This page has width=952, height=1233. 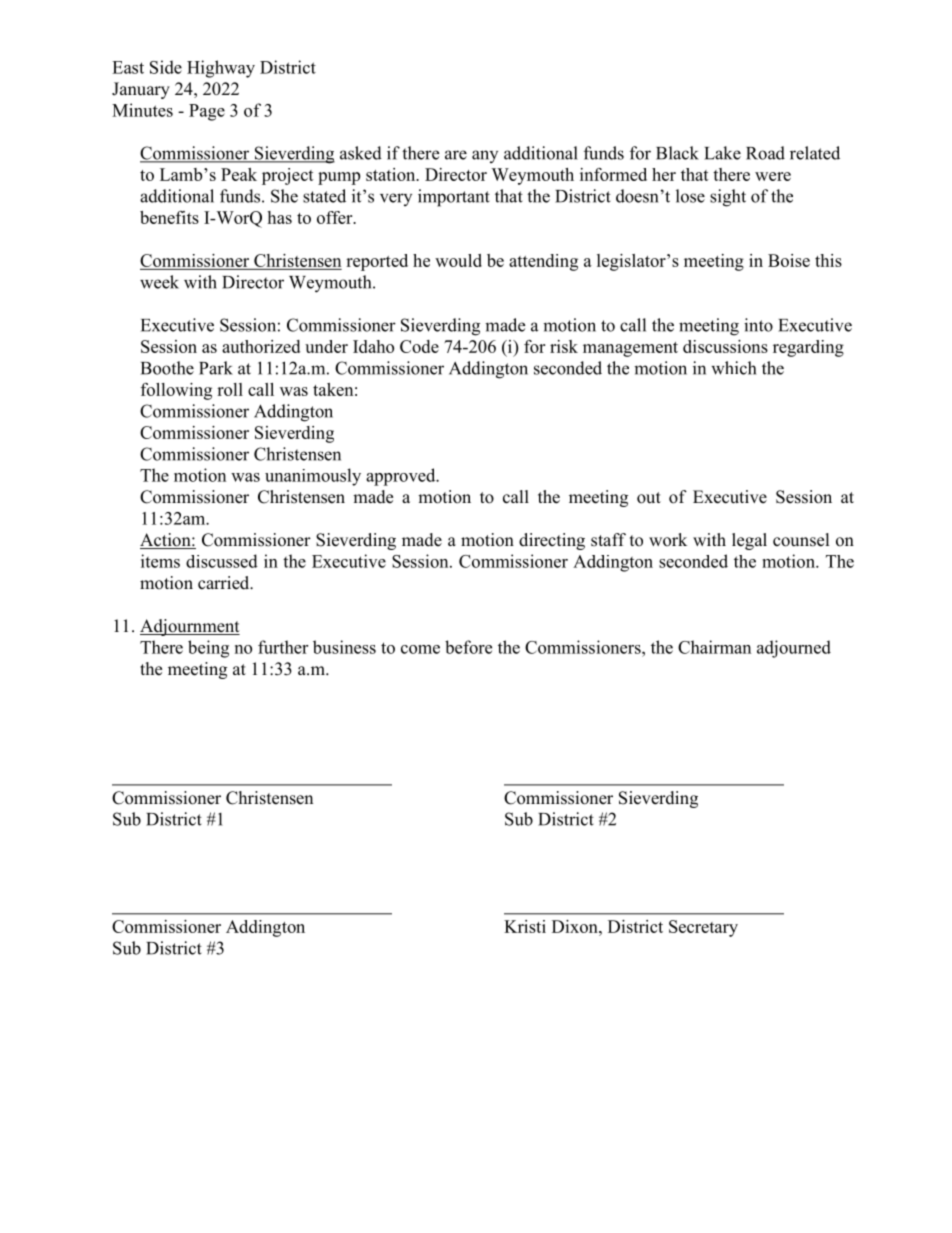 What do you see at coordinates (216, 368) in the page?
I see `Park` at bounding box center [216, 368].
